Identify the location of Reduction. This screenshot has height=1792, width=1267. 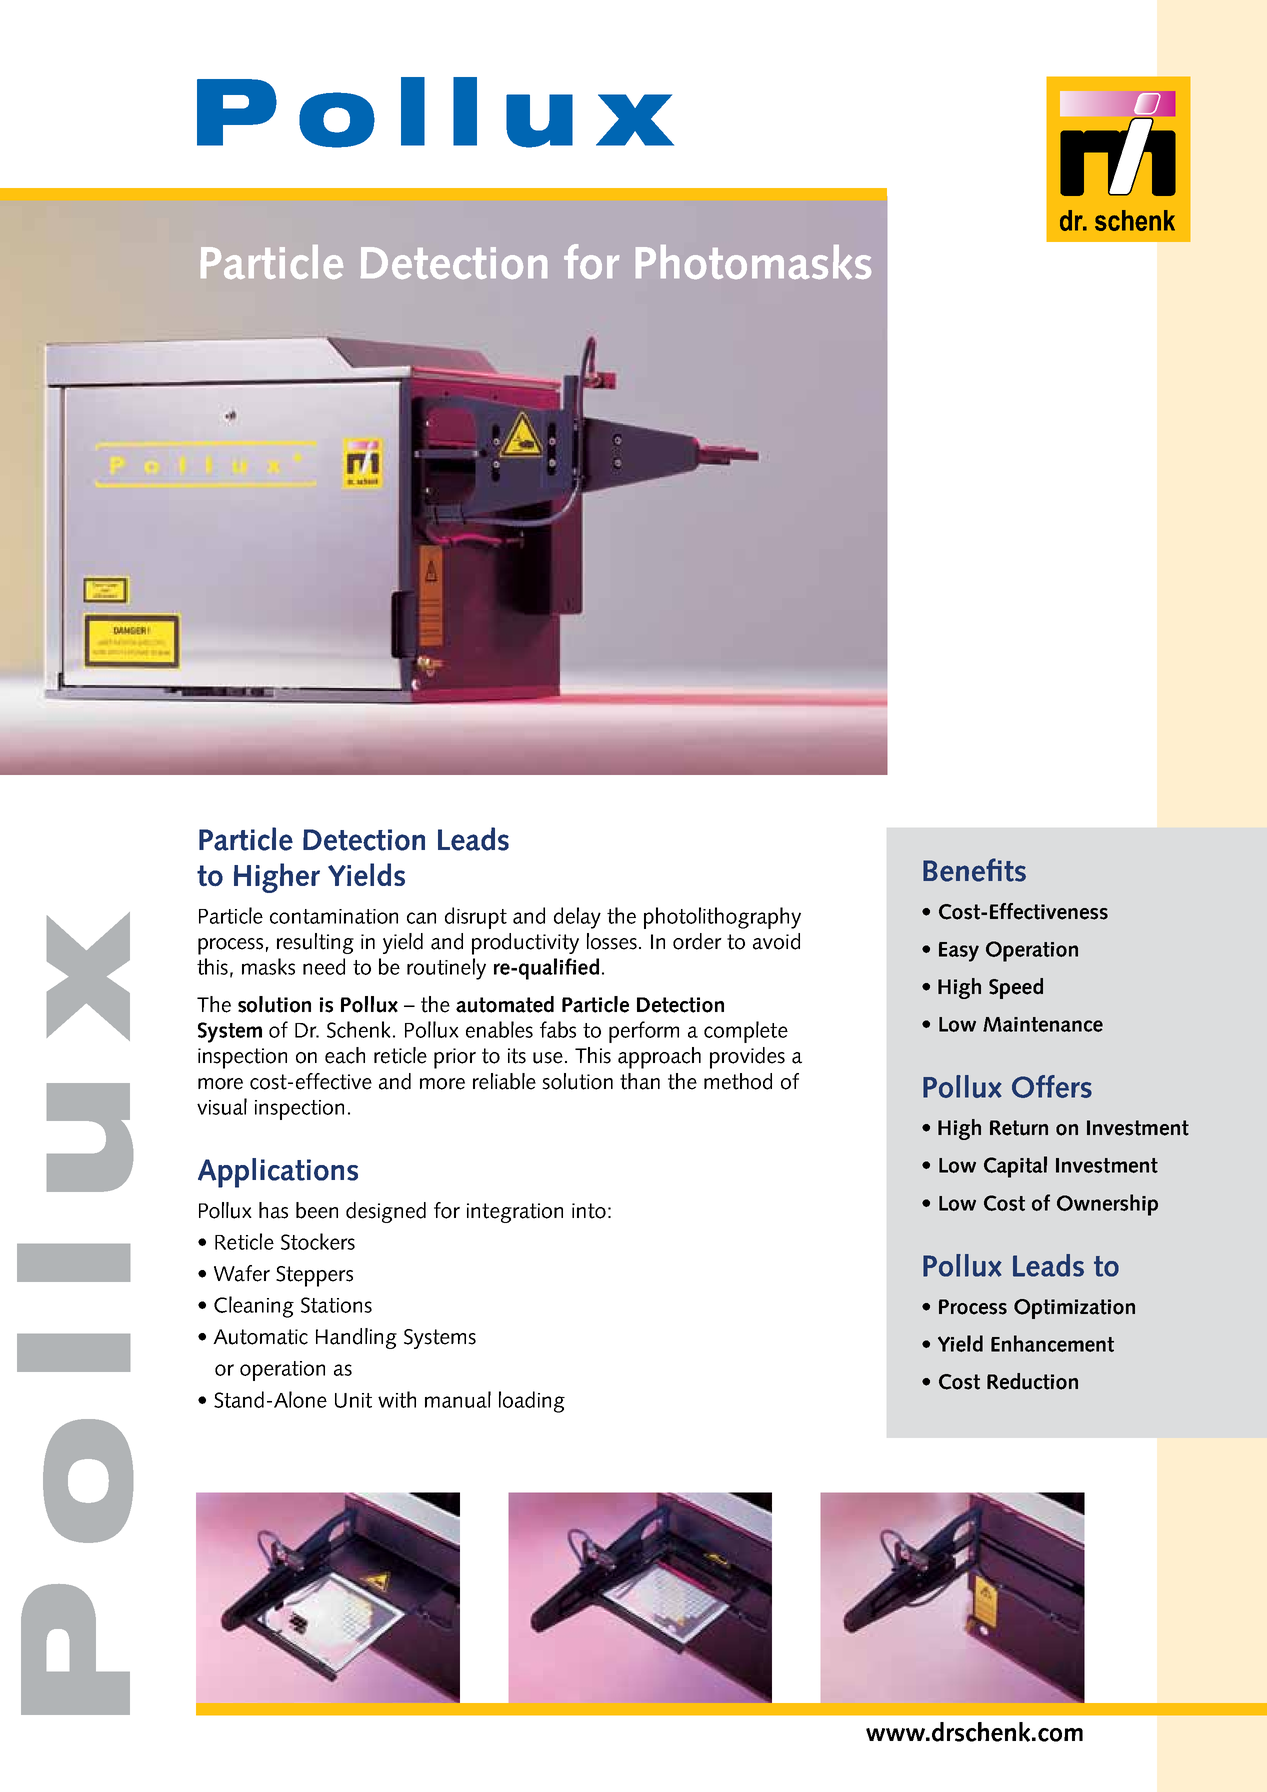
(1032, 1381).
